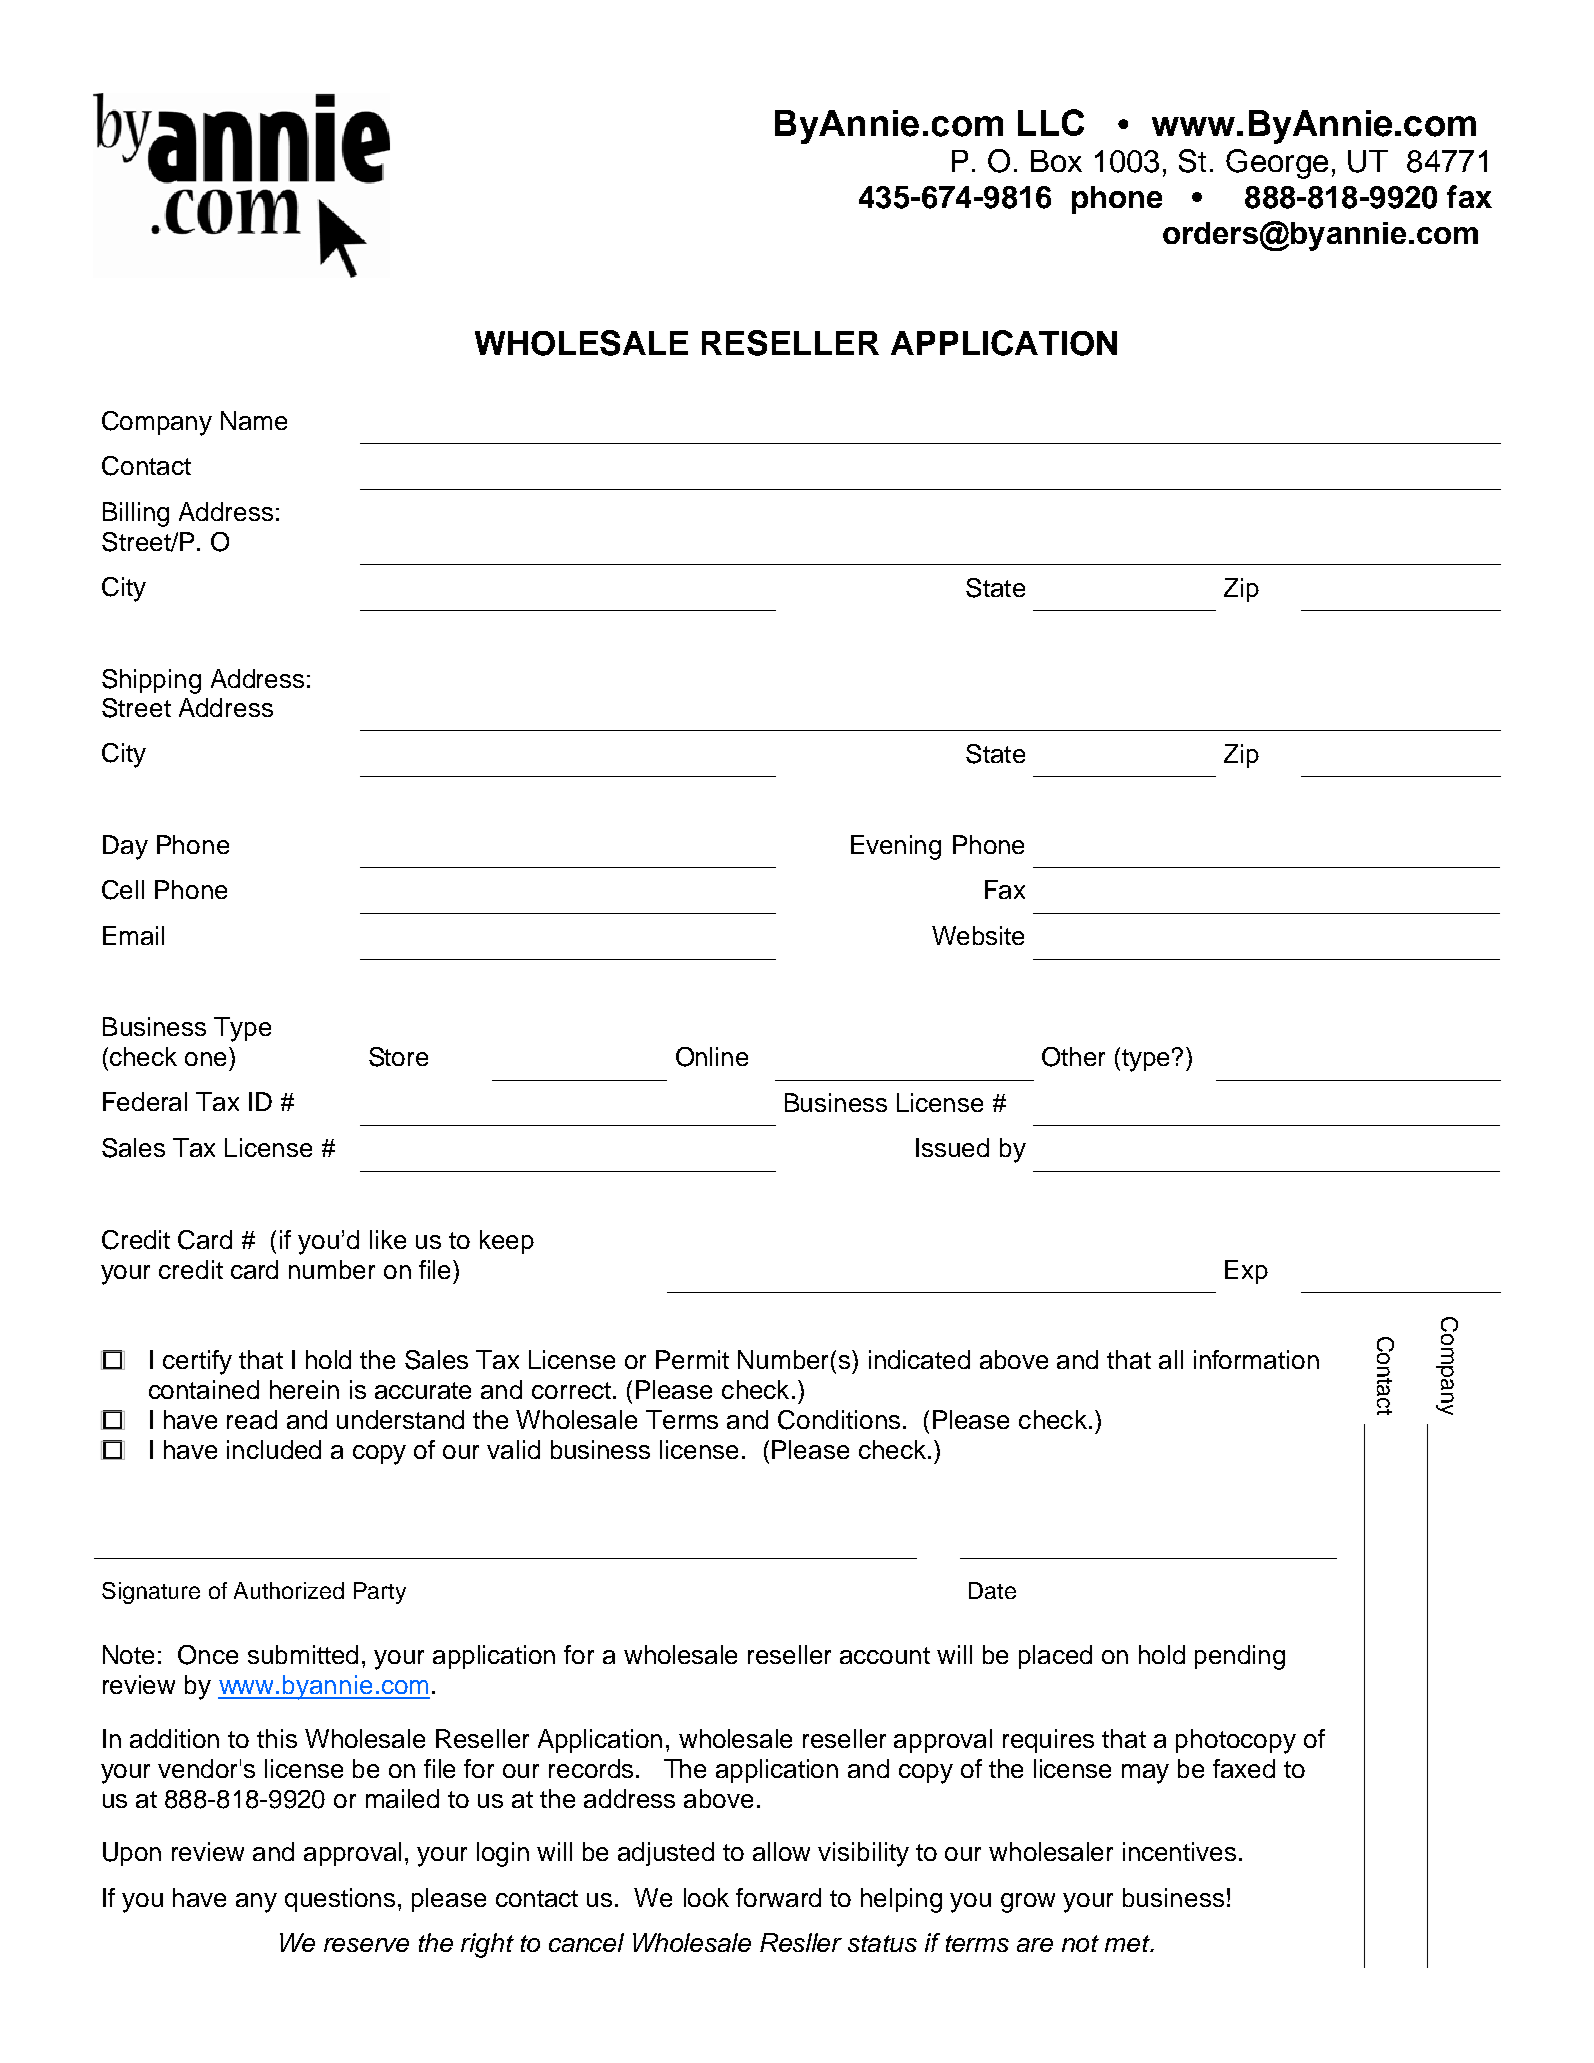 The image size is (1594, 2063). What do you see at coordinates (1056, 161) in the screenshot?
I see `Box` at bounding box center [1056, 161].
